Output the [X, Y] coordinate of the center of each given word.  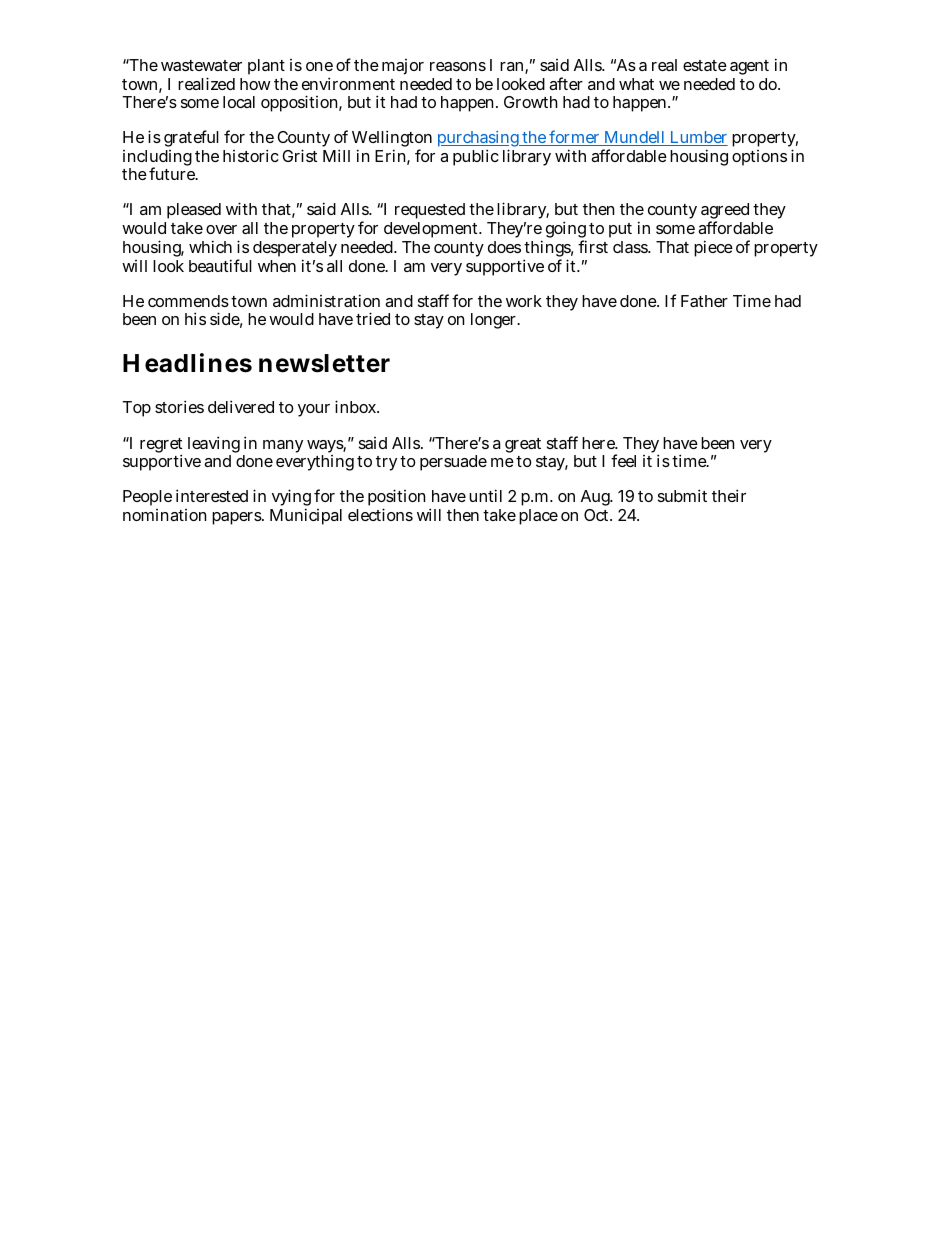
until [485, 495]
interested [212, 495]
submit [682, 495]
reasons [458, 66]
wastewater [201, 65]
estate [705, 65]
